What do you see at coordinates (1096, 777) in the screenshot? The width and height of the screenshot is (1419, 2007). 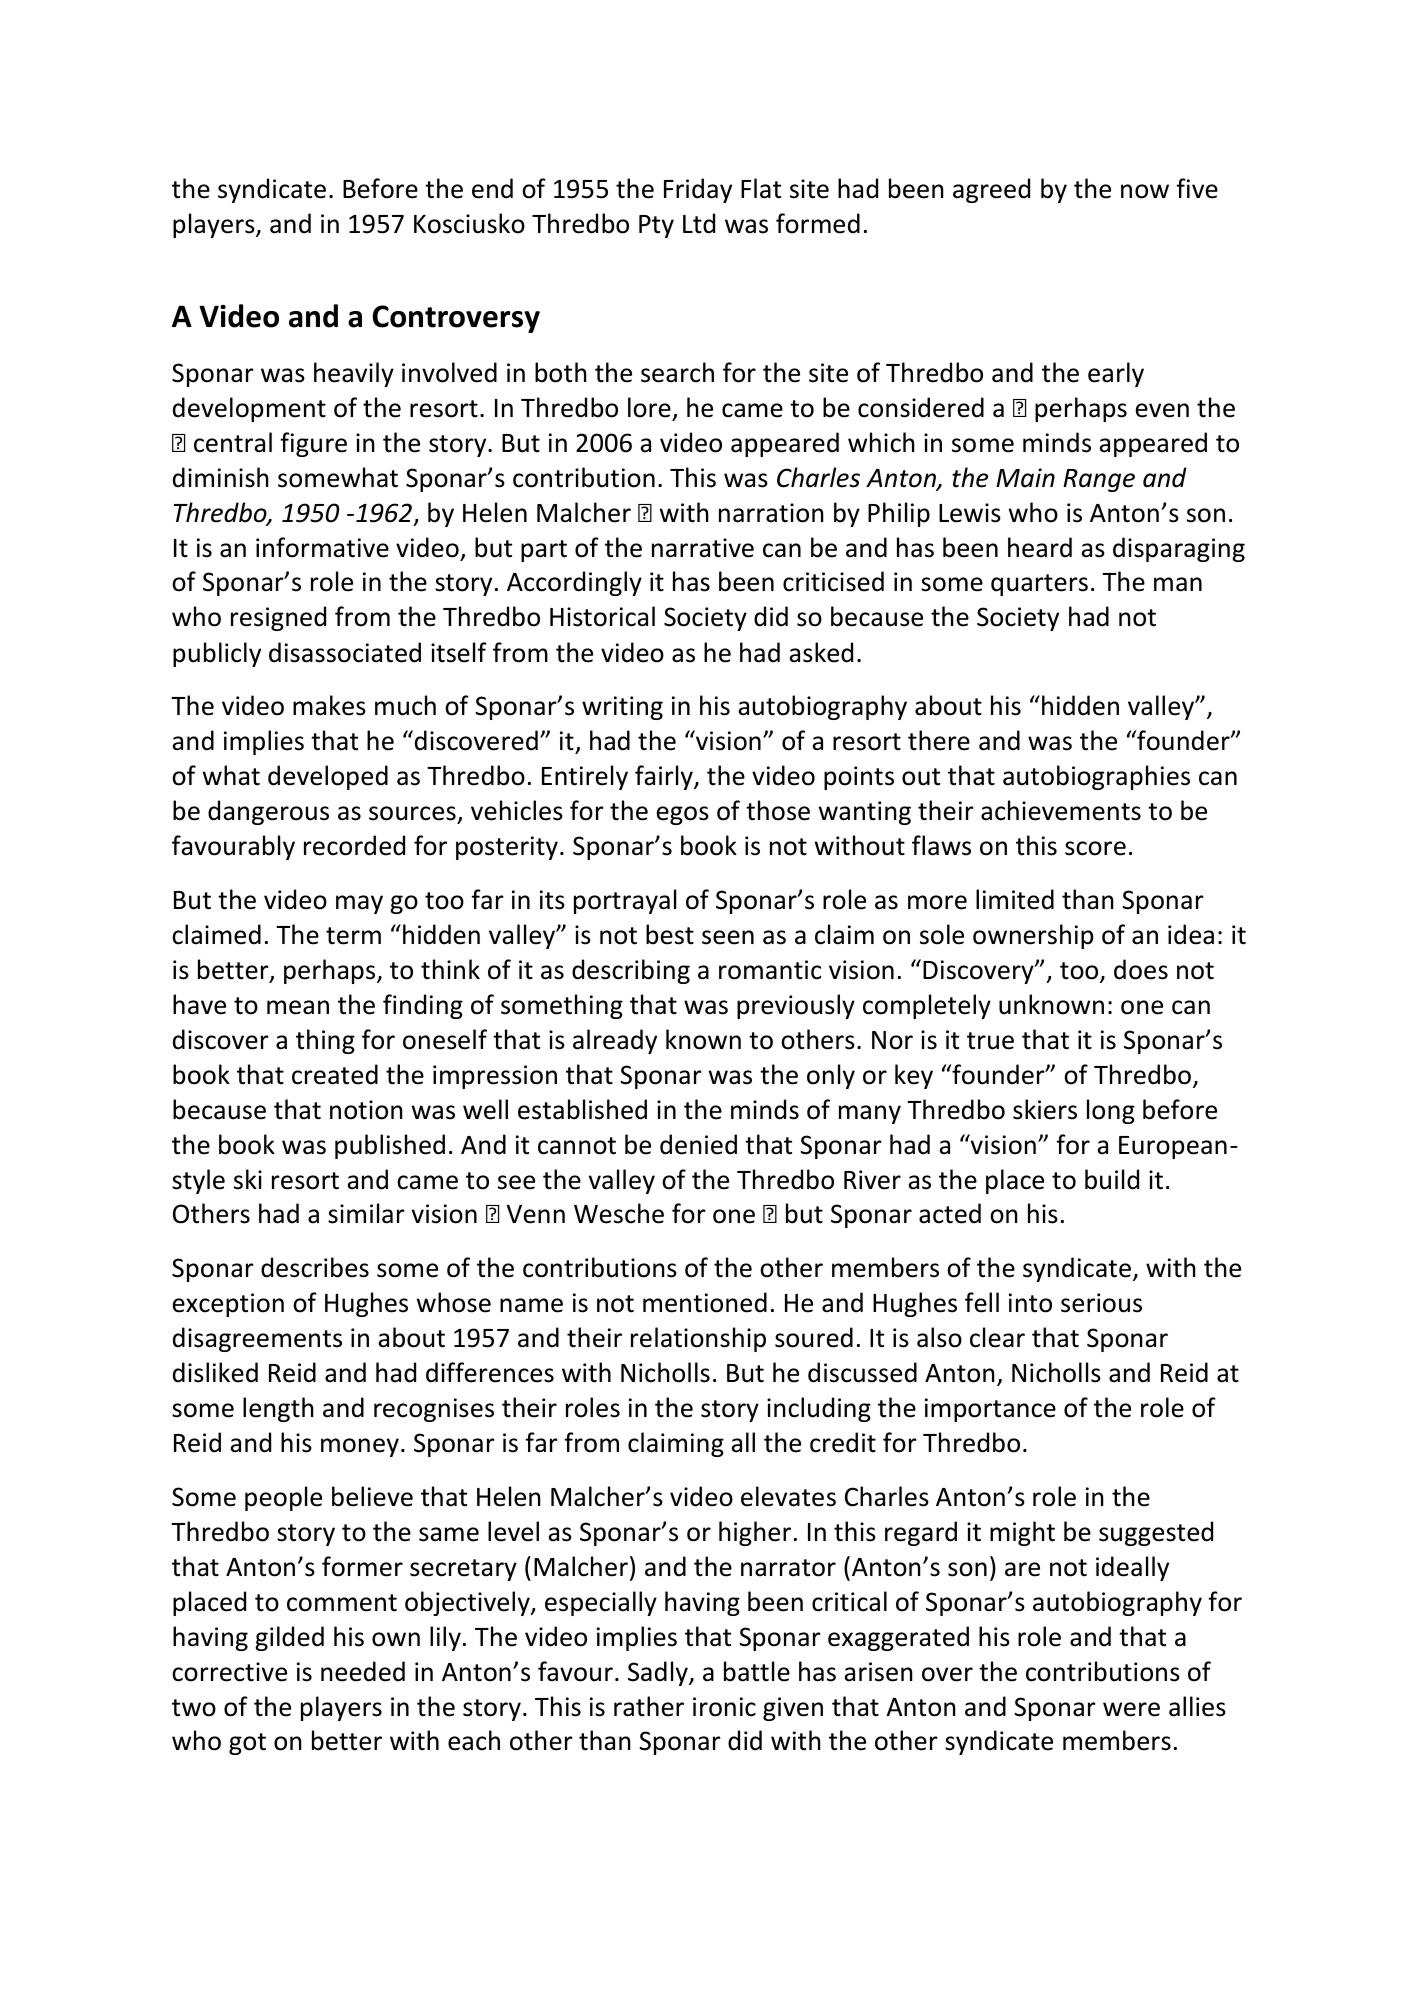 I see `autobiographies` at bounding box center [1096, 777].
